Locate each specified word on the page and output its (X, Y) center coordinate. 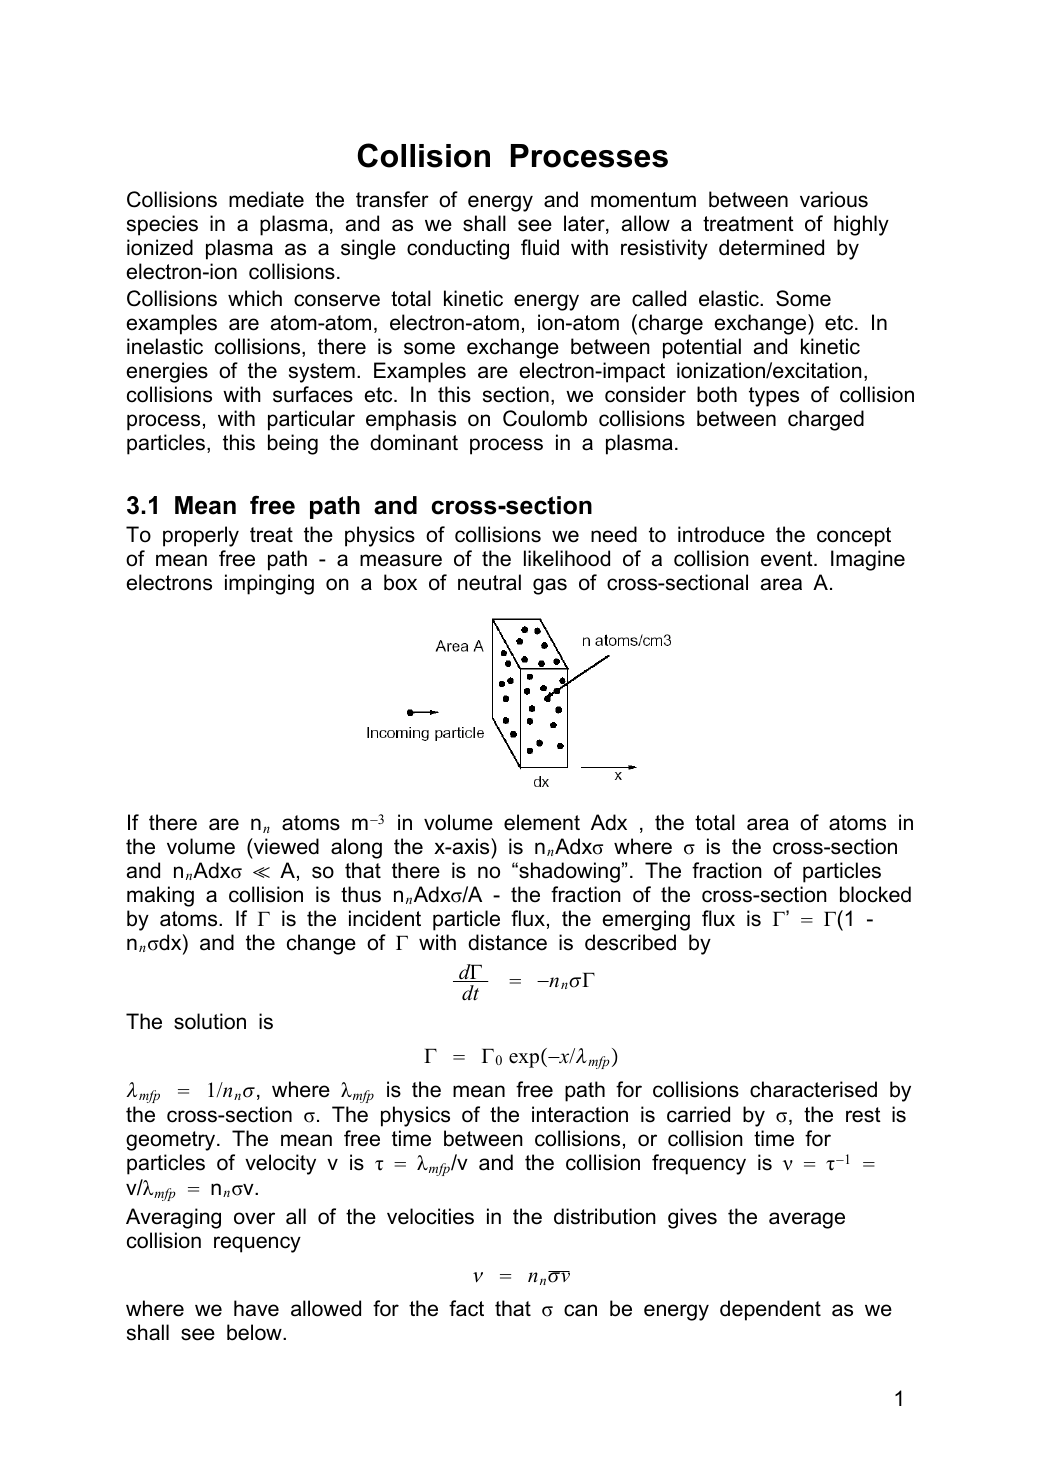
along (356, 848)
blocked (875, 894)
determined (771, 247)
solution (210, 1021)
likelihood (567, 558)
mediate (266, 199)
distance (507, 942)
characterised (813, 1089)
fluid (540, 247)
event (788, 559)
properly (201, 536)
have (256, 1308)
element (542, 822)
